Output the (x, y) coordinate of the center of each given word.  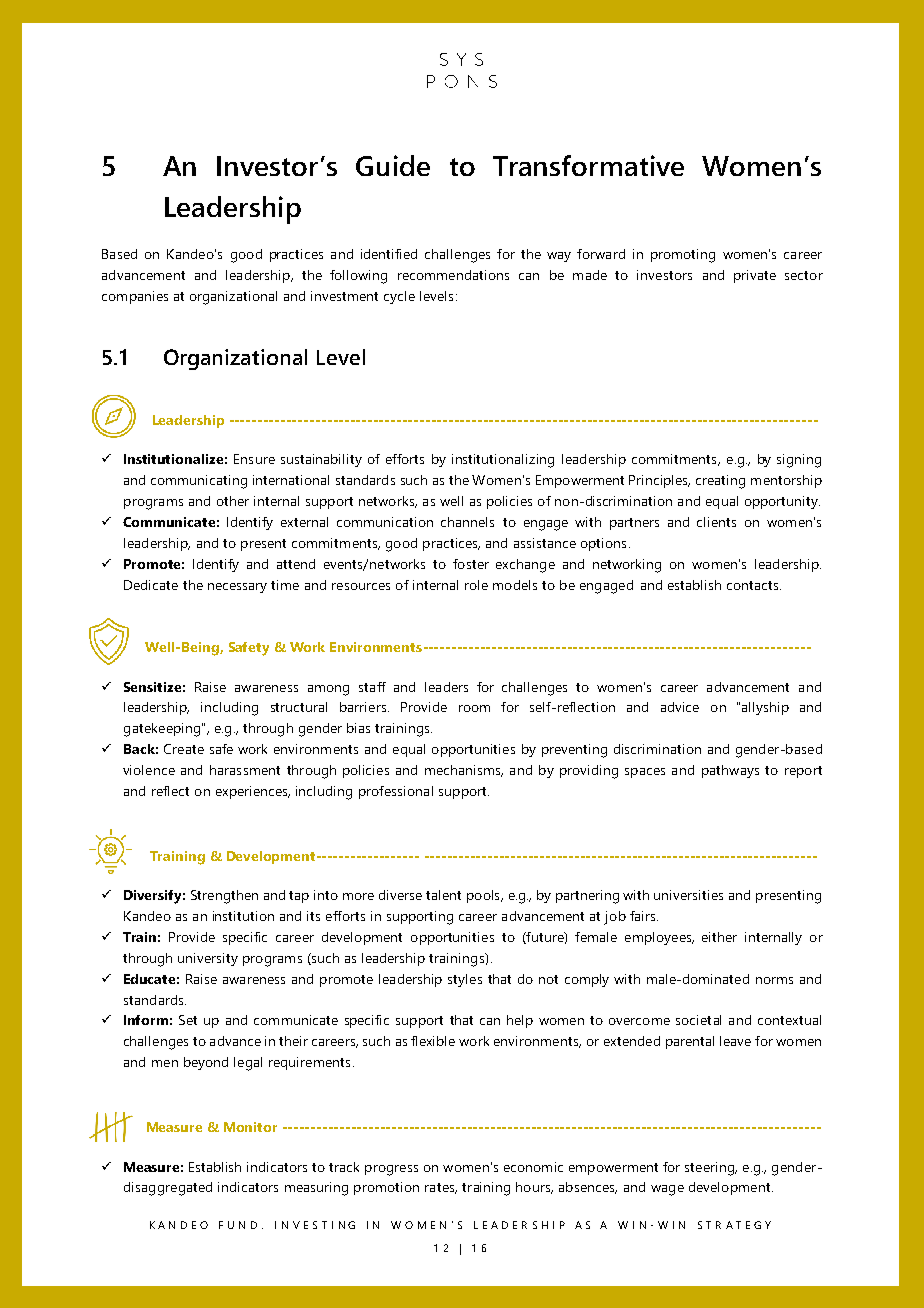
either (719, 937)
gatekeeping (162, 730)
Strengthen (224, 897)
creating (720, 482)
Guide (393, 165)
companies (135, 297)
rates (441, 1188)
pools (484, 896)
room (474, 708)
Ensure (254, 459)
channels (467, 522)
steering (710, 1169)
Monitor (250, 1127)
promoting (683, 256)
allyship (765, 708)
